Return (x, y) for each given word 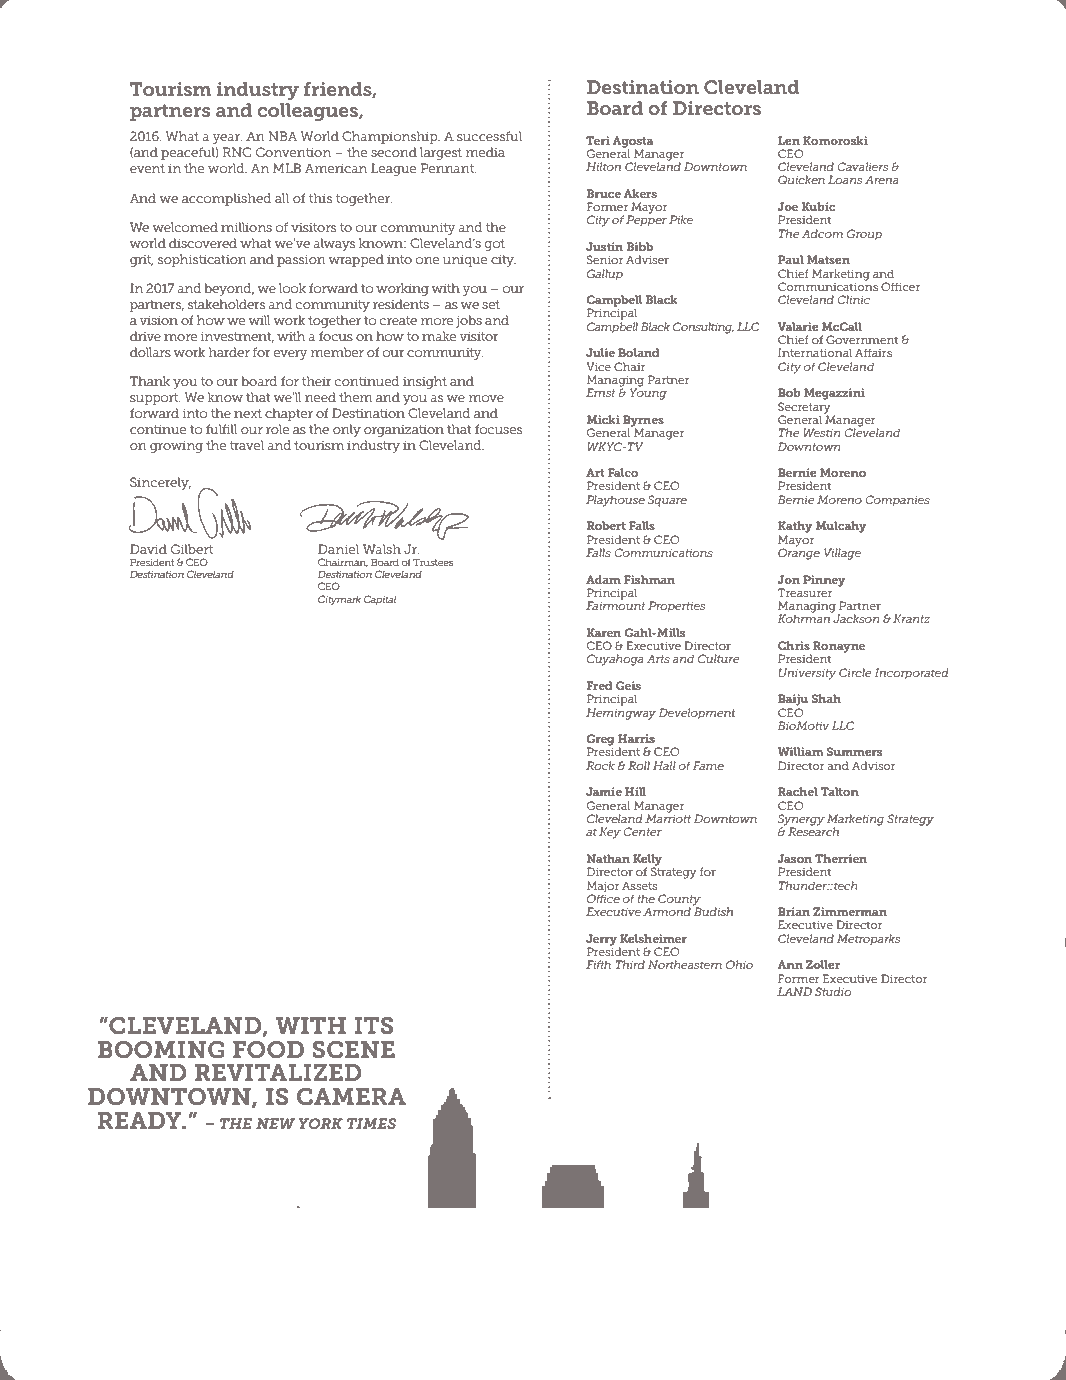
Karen (604, 632)
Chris (794, 645)
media (485, 152)
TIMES (371, 1123)
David (148, 549)
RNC (236, 152)
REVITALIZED (278, 1072)
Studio (833, 991)
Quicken (801, 179)
